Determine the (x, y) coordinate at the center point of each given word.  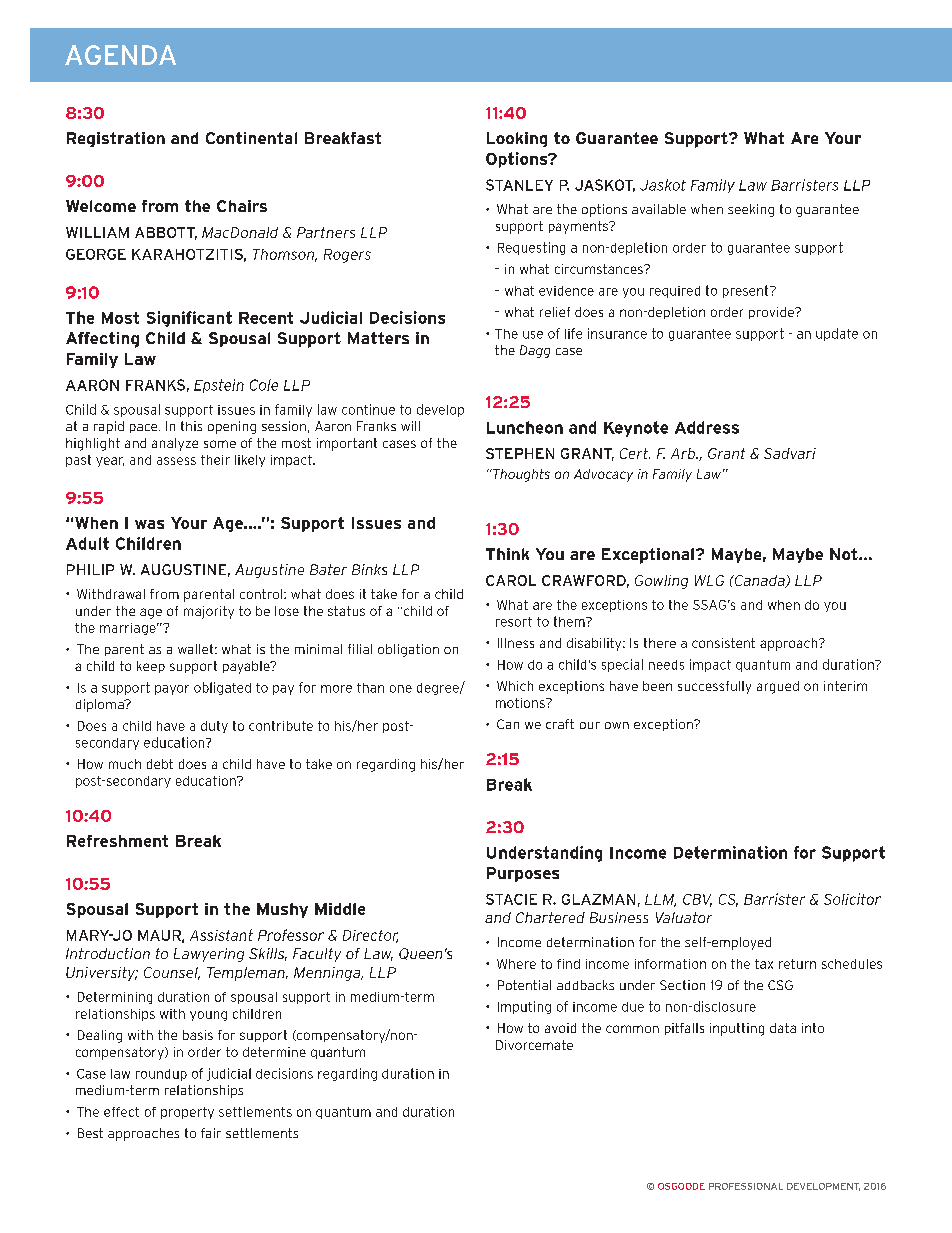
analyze (175, 444)
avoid (560, 1028)
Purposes (523, 874)
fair (211, 1133)
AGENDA (120, 55)
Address (707, 427)
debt (160, 764)
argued (778, 687)
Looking (517, 139)
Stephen (520, 453)
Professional (746, 1186)
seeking (751, 210)
